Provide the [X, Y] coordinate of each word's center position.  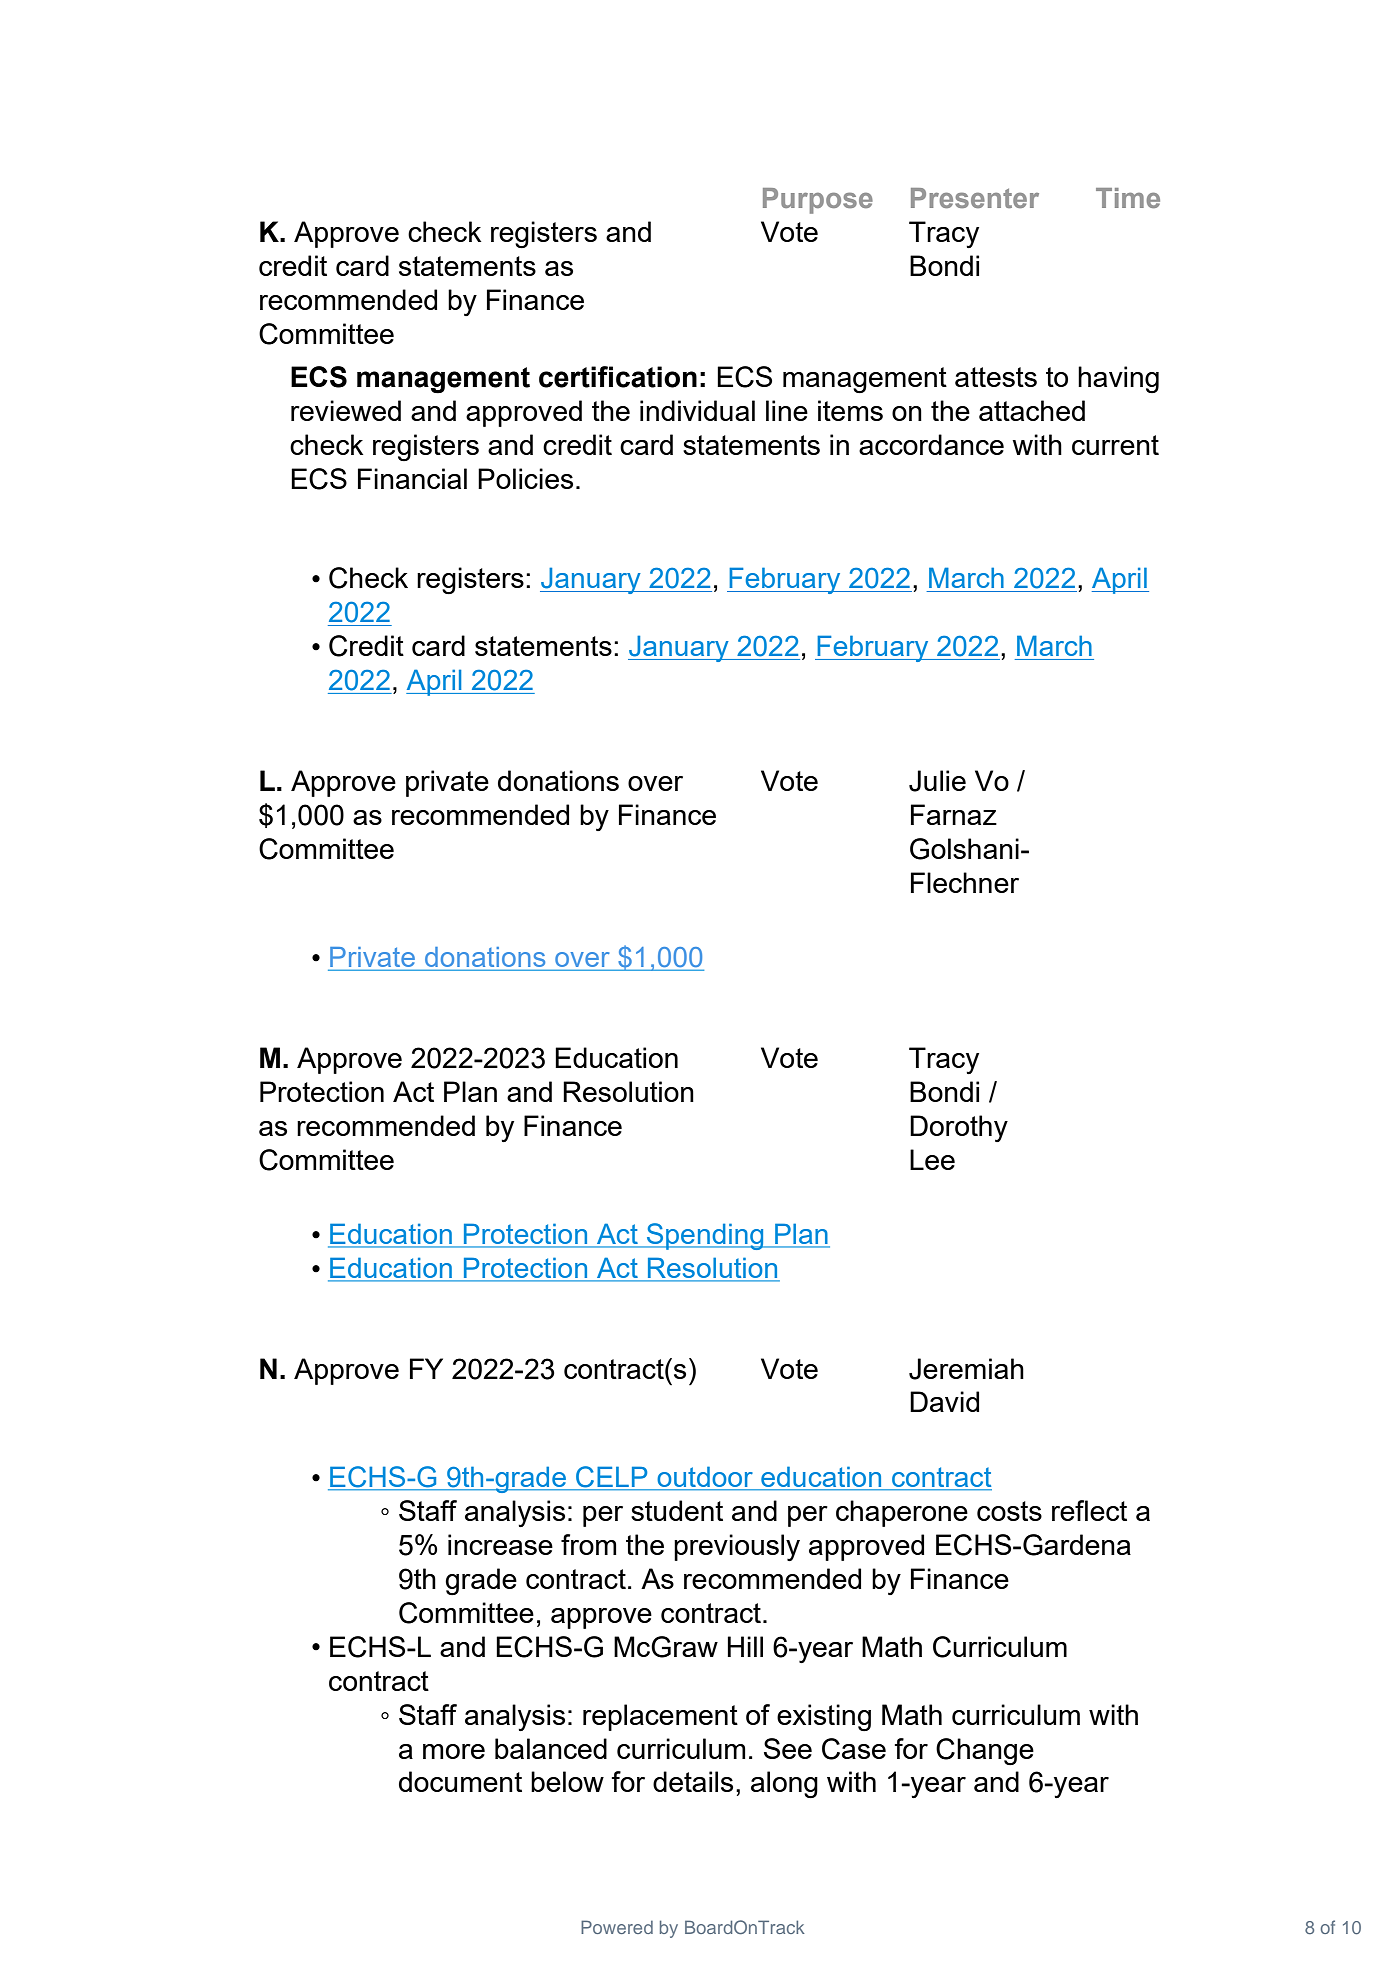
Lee [932, 1159]
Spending [705, 1236]
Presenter [975, 198]
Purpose [818, 201]
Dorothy [959, 1128]
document [460, 1781]
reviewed [346, 410]
